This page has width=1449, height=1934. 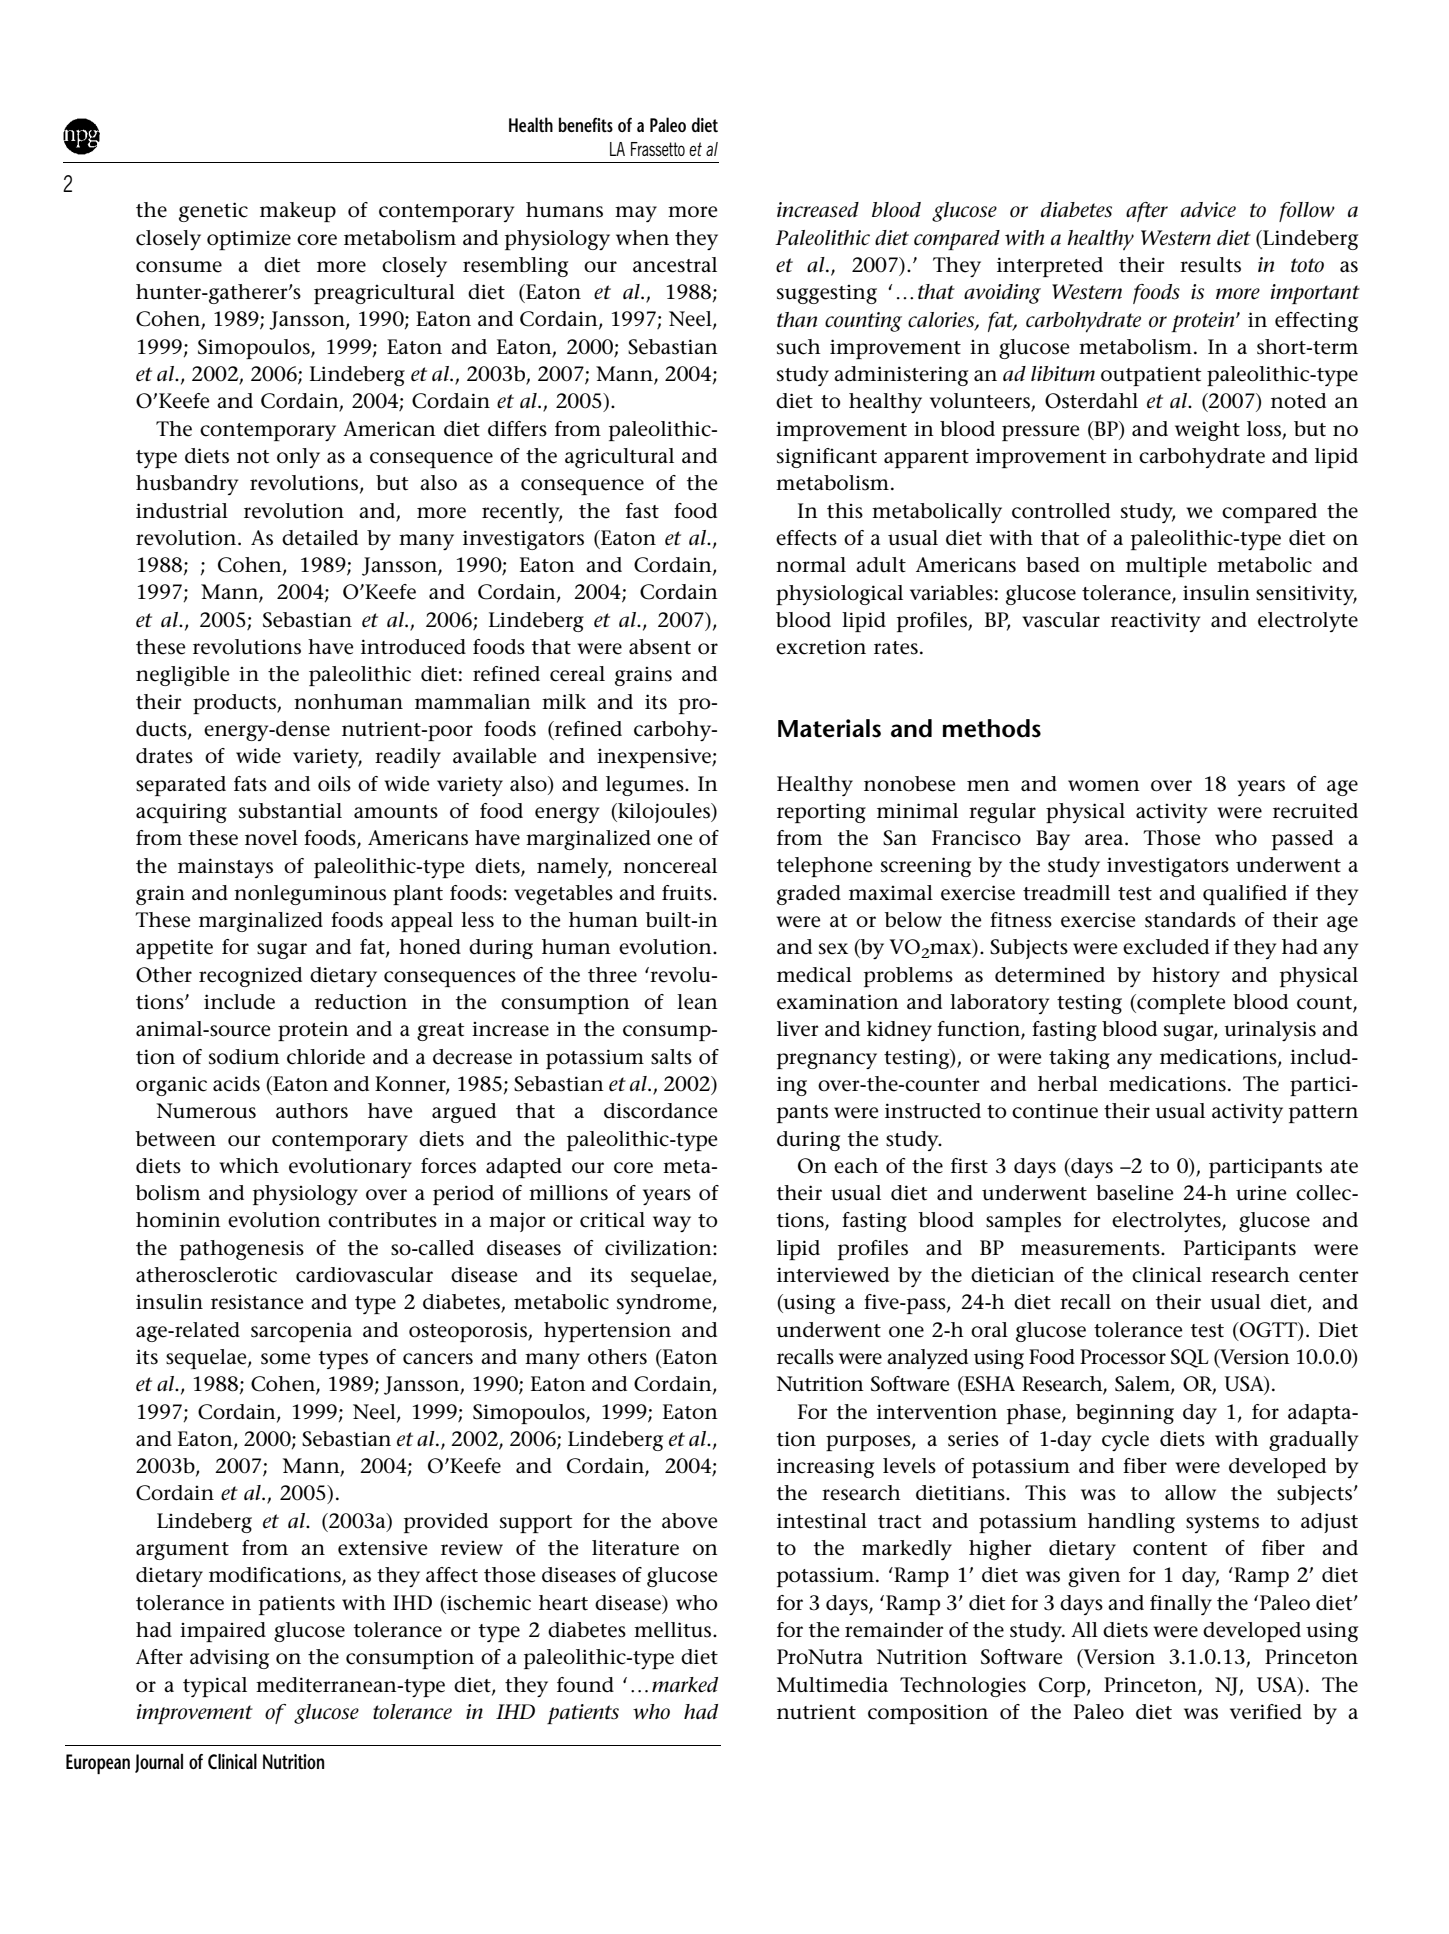 What do you see at coordinates (215, 1687) in the page?
I see `typical` at bounding box center [215, 1687].
